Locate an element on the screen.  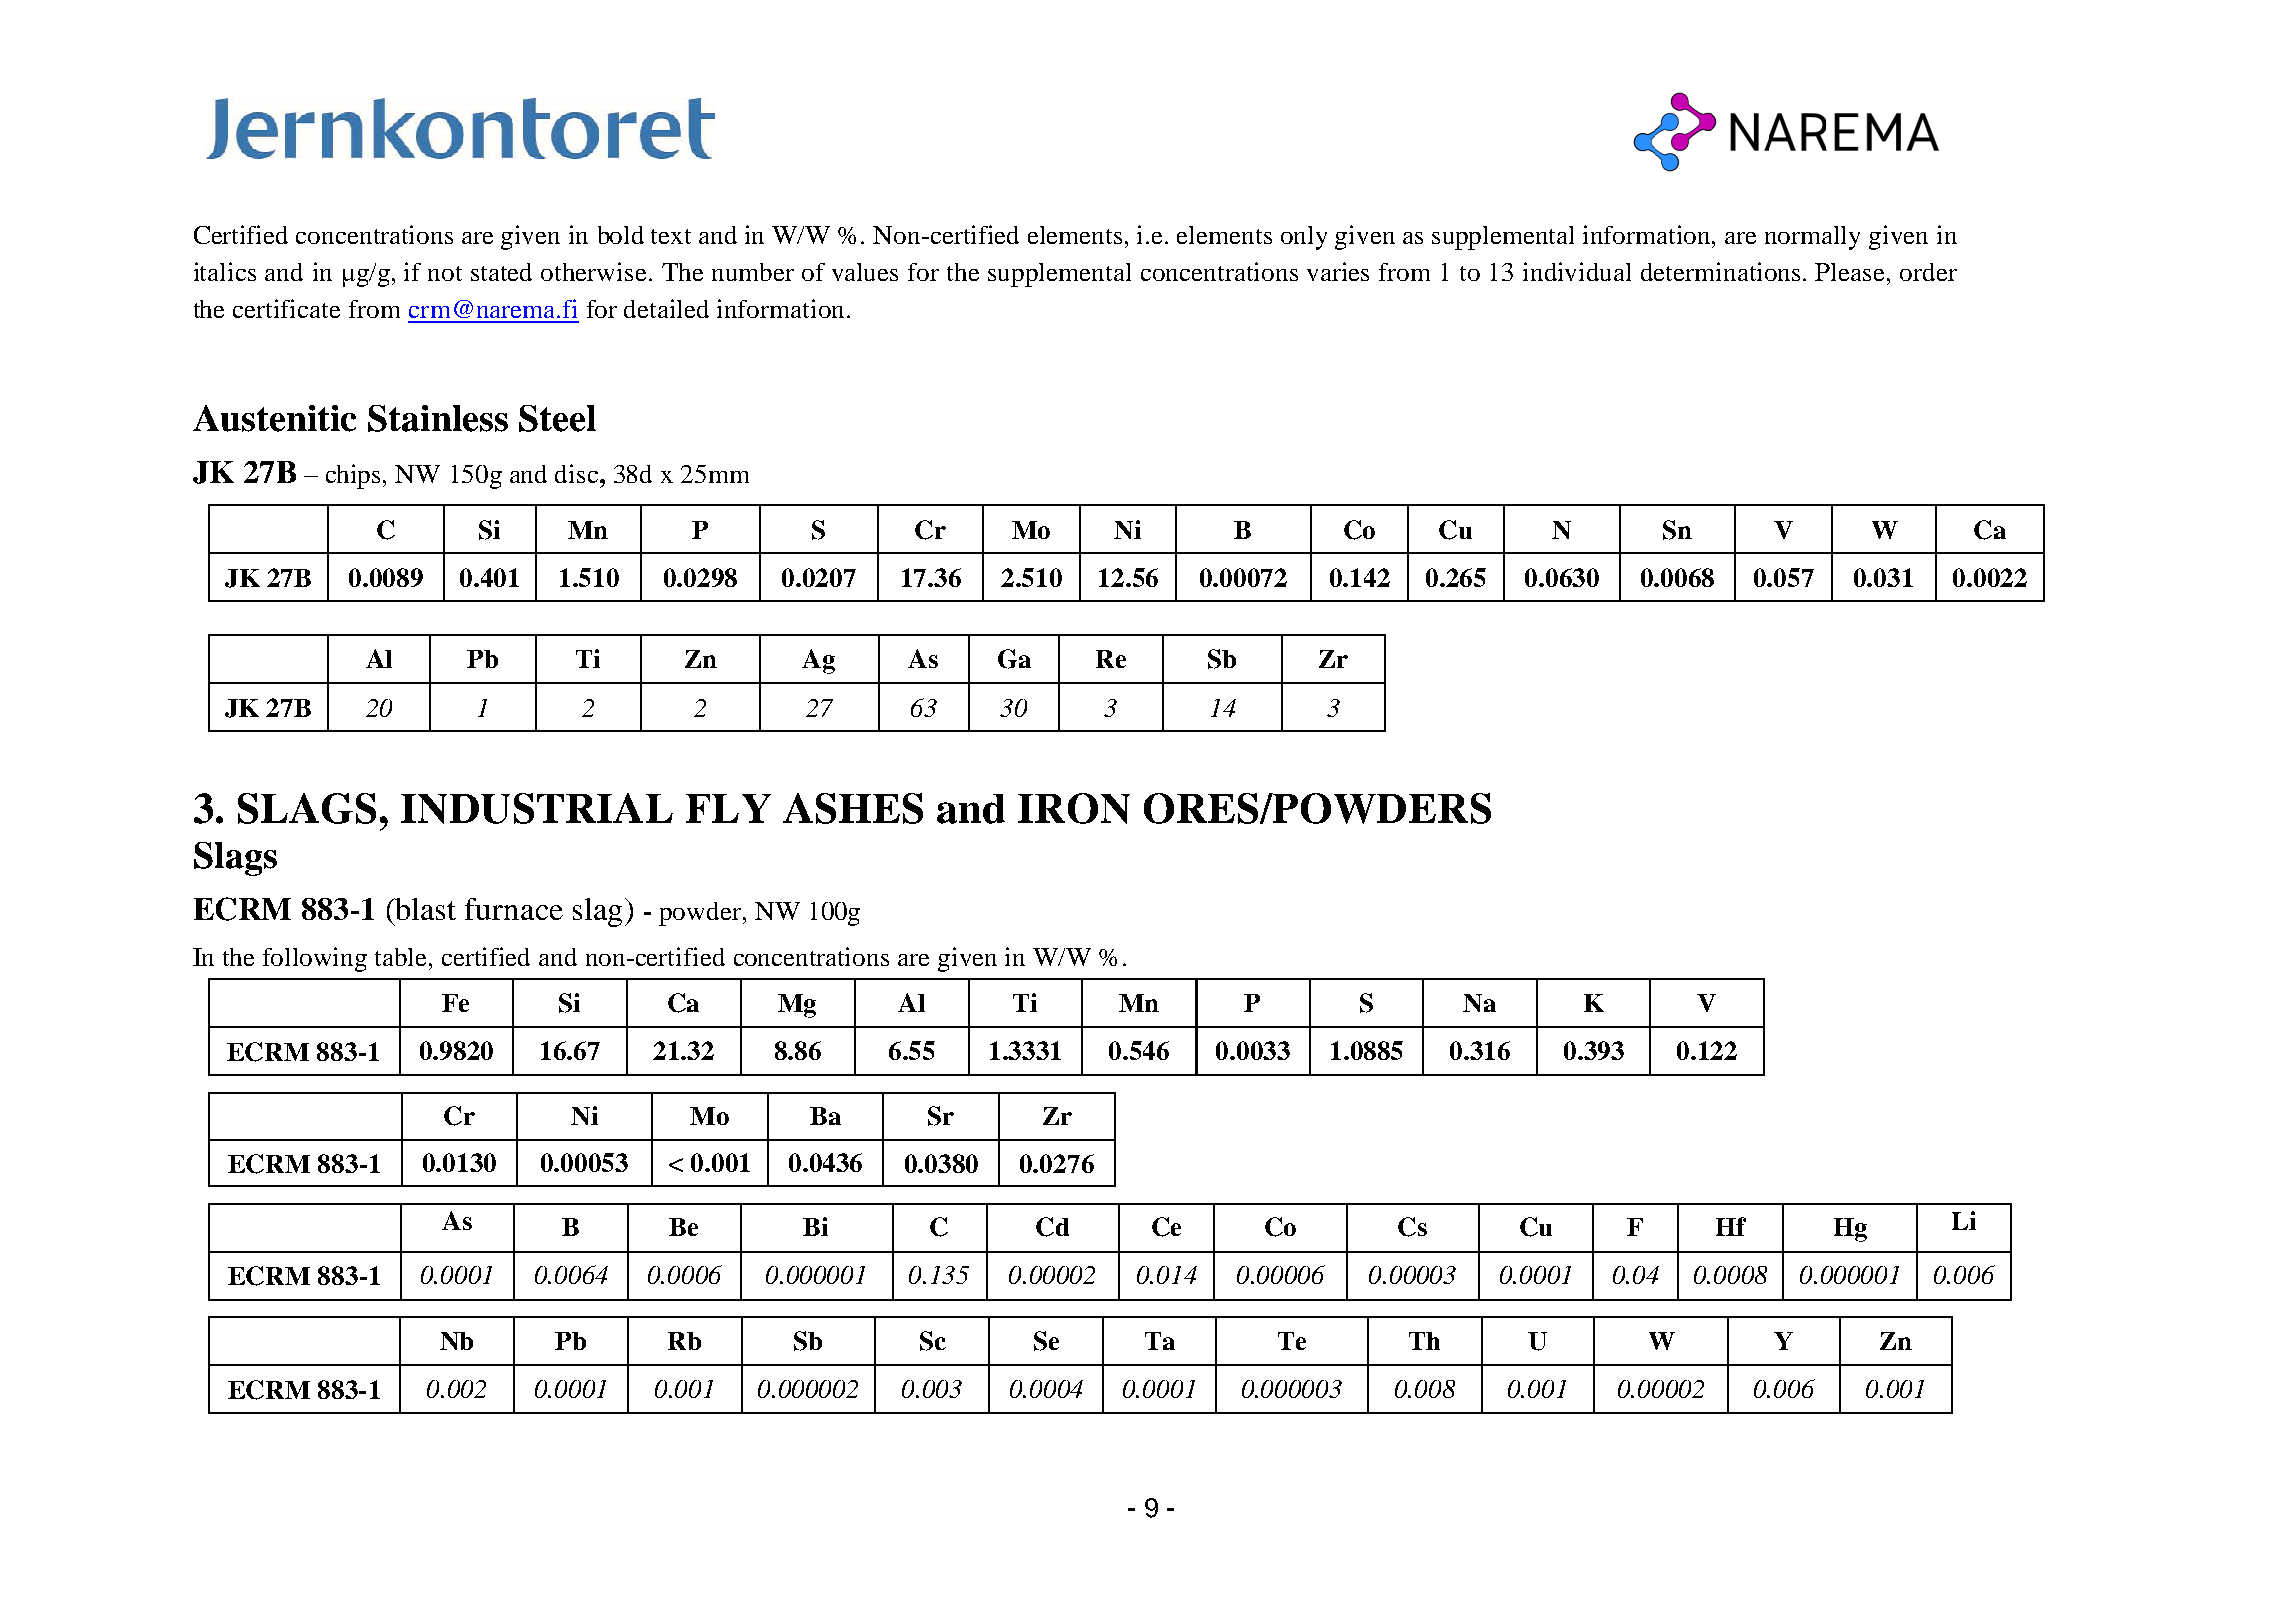
table is located at coordinates (402, 957).
